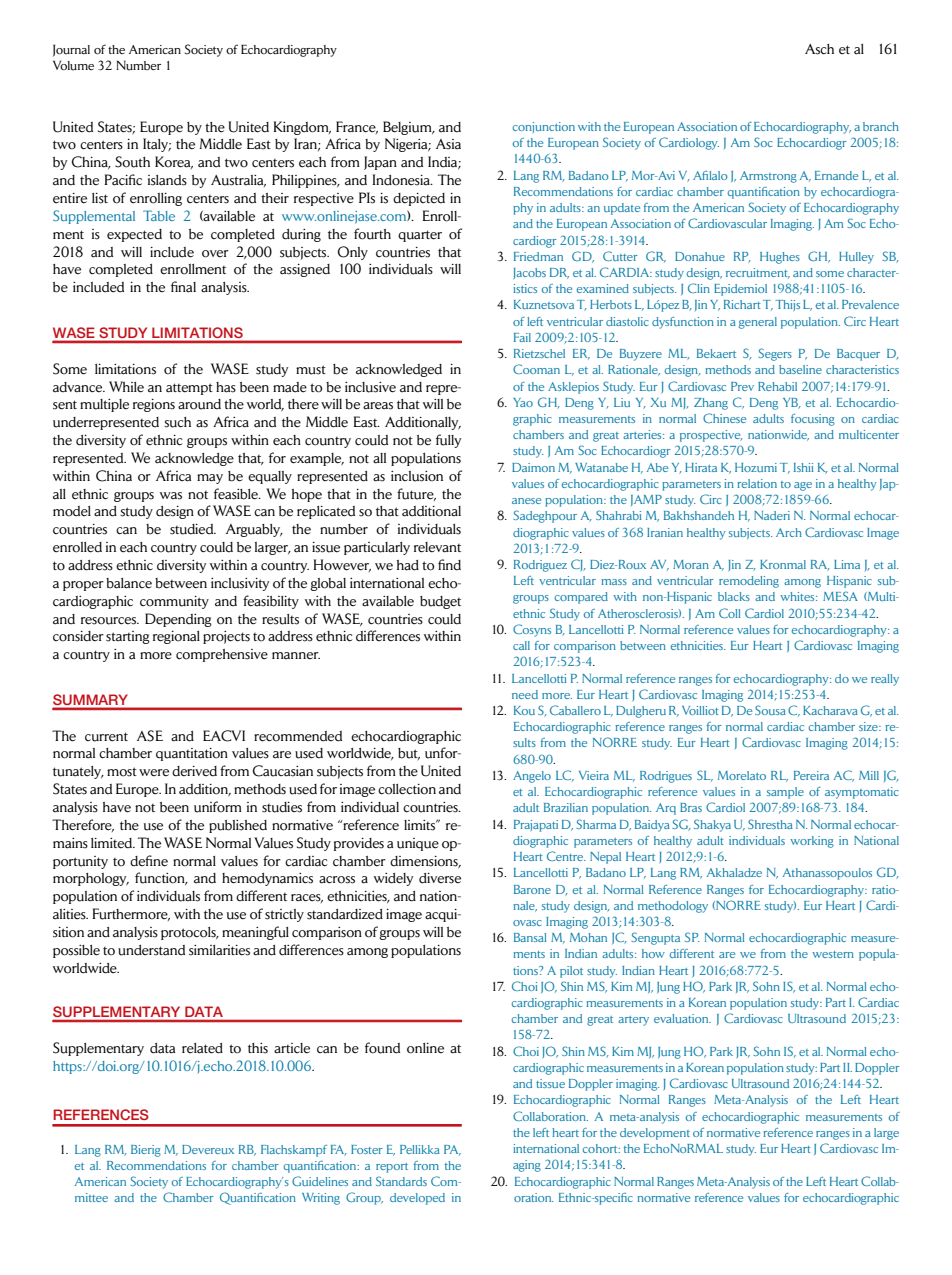 This page has width=952, height=1275. Describe the element at coordinates (544, 127) in the page. I see `conjunction` at that location.
